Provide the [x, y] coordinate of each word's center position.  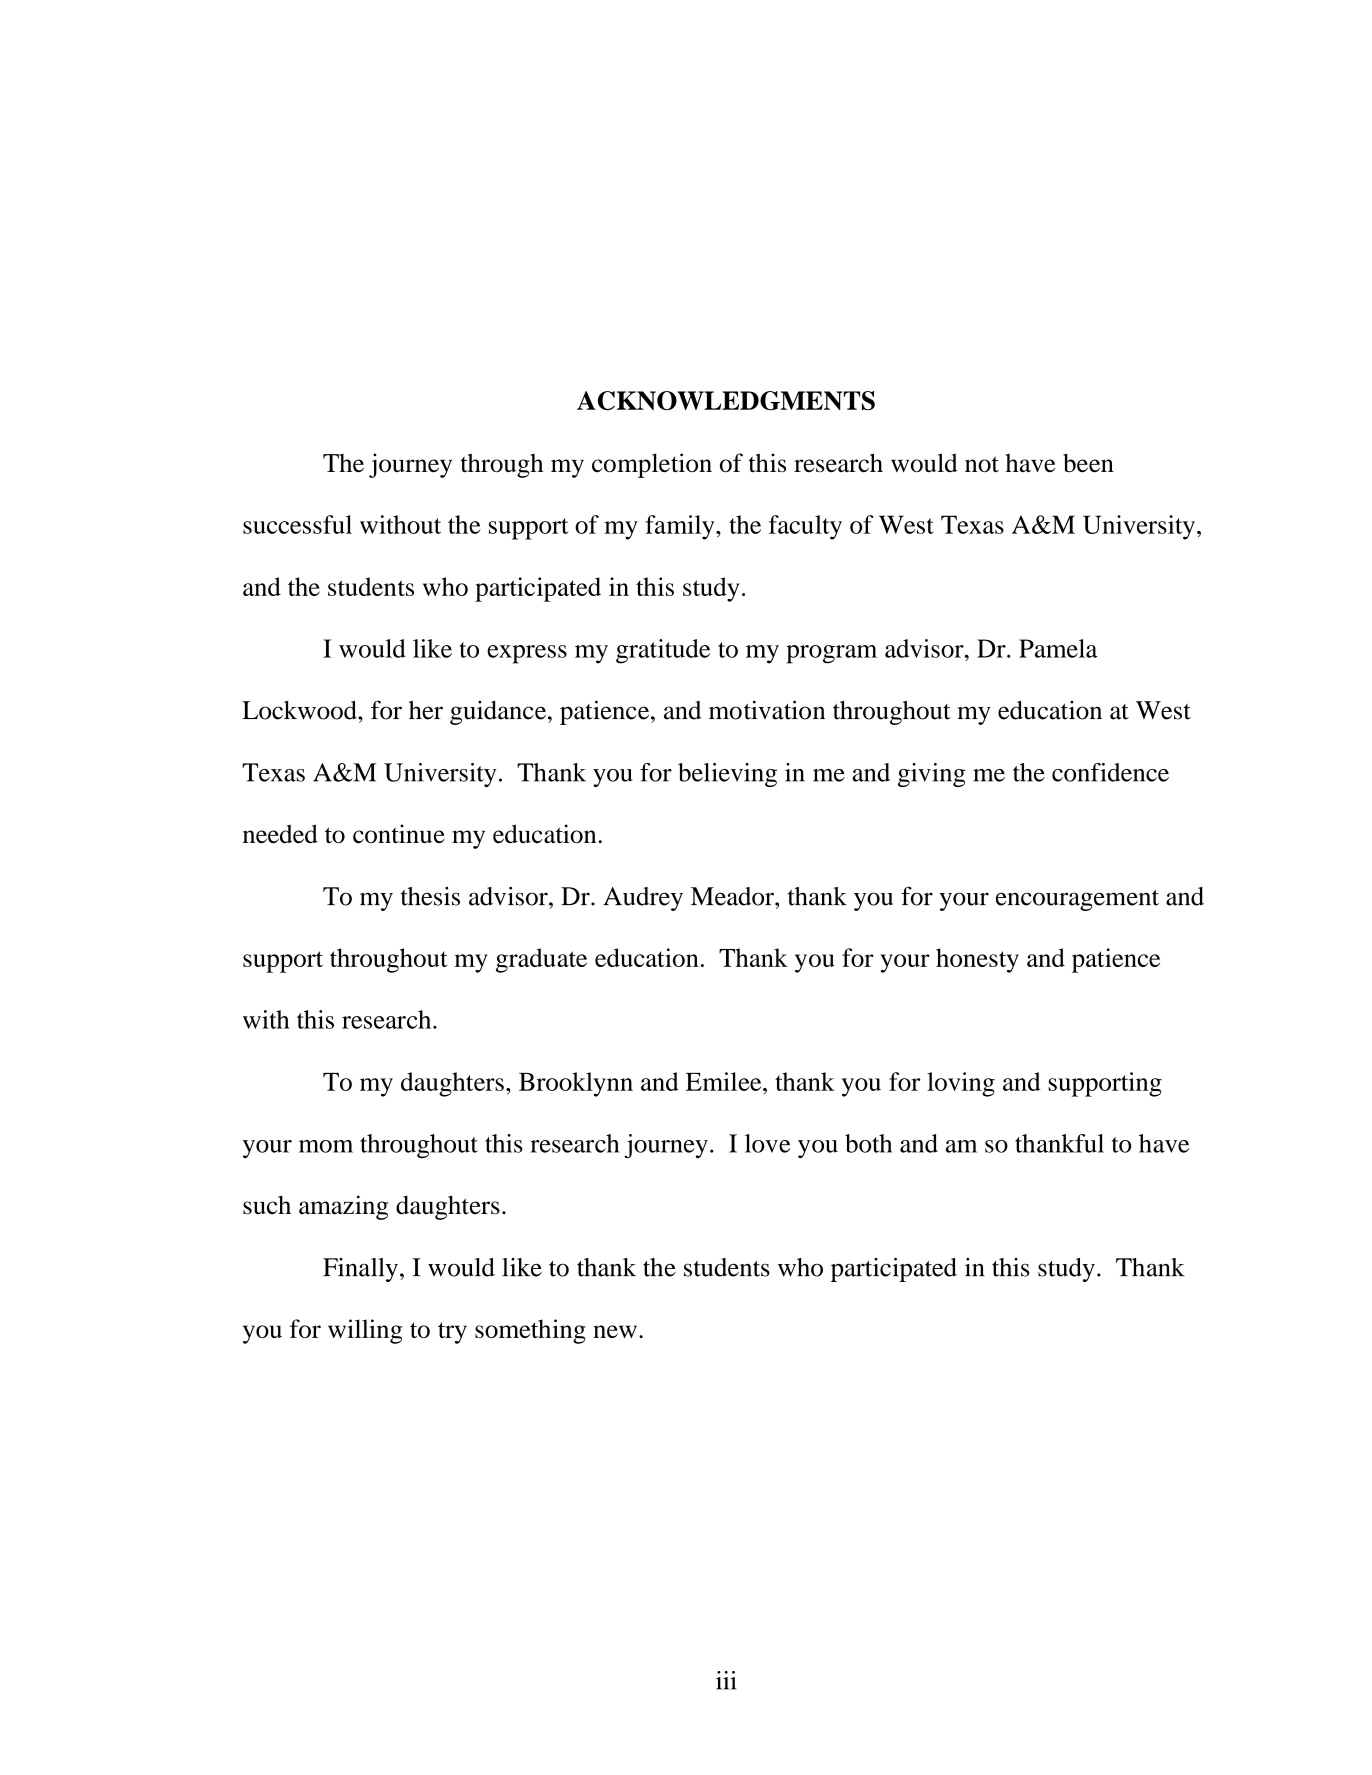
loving [961, 1084]
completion [652, 465]
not [982, 464]
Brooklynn [576, 1084]
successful [297, 524]
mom [326, 1146]
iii [726, 1680]
